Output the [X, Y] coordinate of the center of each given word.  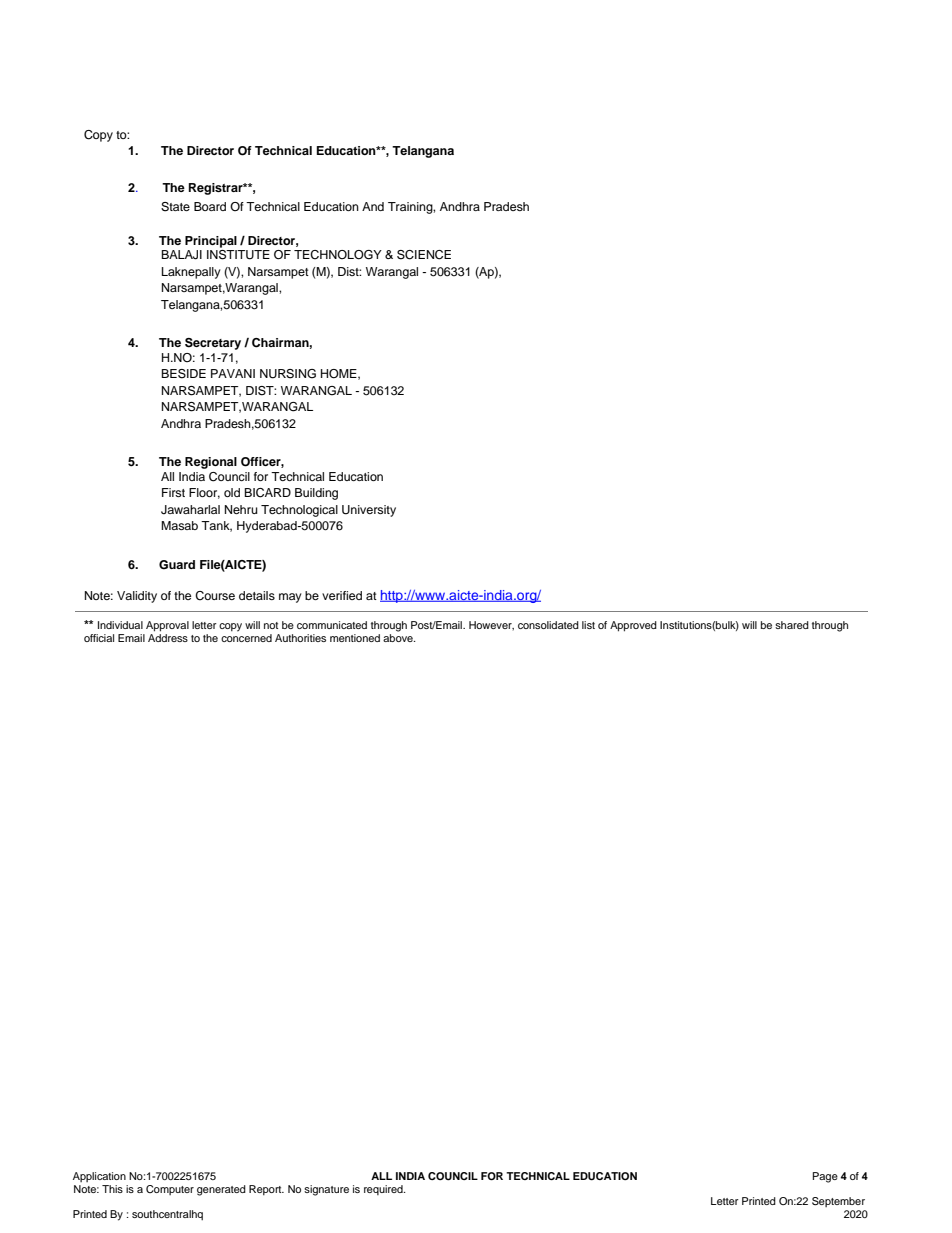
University [369, 511]
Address [168, 636]
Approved [633, 626]
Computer [170, 1190]
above [399, 636]
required [384, 1190]
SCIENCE [424, 255]
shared [792, 625]
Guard [177, 565]
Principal [211, 242]
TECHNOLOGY [338, 255]
